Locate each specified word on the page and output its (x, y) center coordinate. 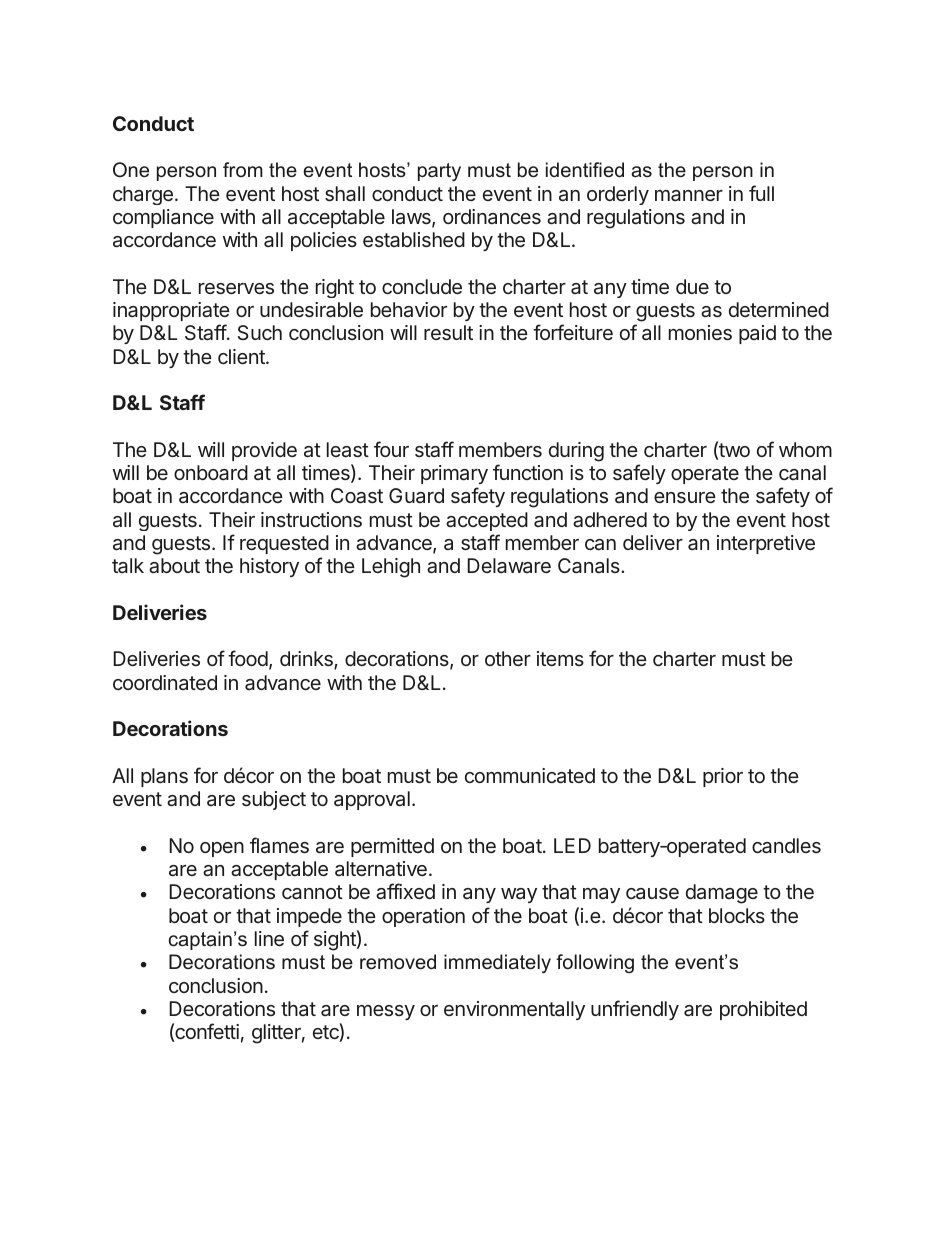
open (222, 849)
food (248, 658)
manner (689, 195)
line (269, 938)
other (508, 658)
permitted (392, 847)
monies (700, 332)
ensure (685, 497)
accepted (487, 521)
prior (723, 777)
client (242, 356)
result (448, 332)
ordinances (492, 216)
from (243, 169)
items (560, 658)
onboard (211, 472)
